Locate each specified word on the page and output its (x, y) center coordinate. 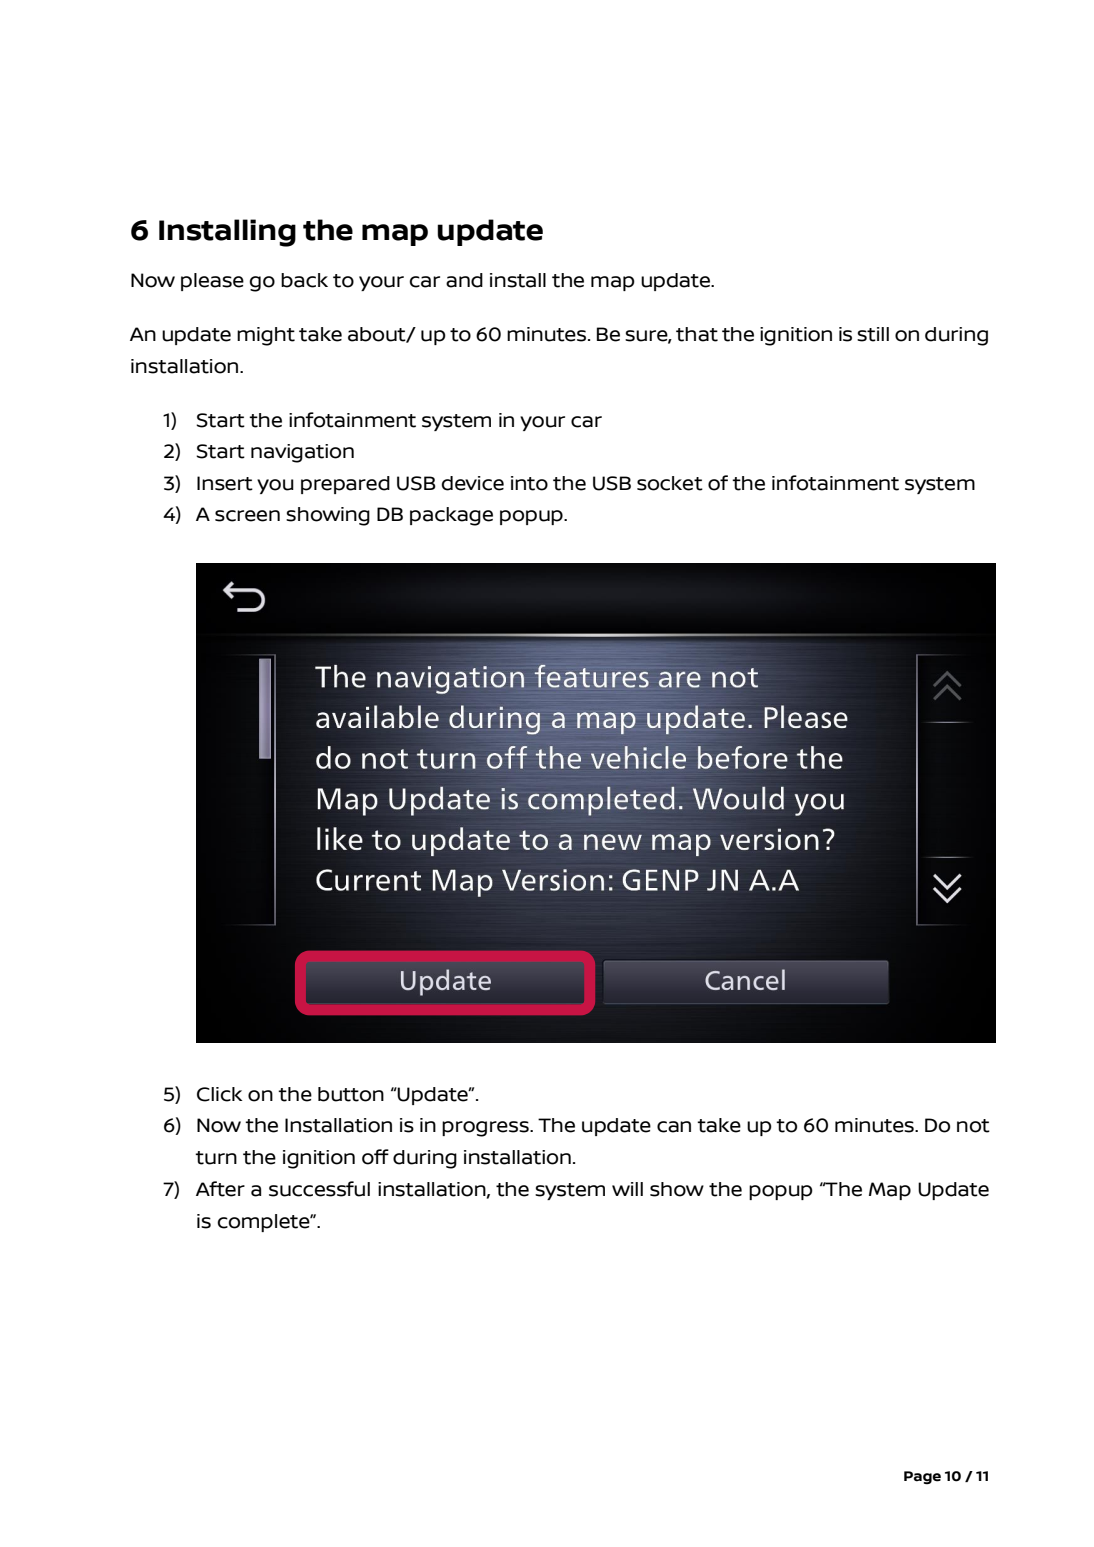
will (627, 1189)
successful (319, 1189)
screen (247, 516)
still (873, 334)
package (451, 516)
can (674, 1127)
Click (219, 1094)
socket (670, 483)
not (973, 1126)
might (266, 336)
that (697, 334)
